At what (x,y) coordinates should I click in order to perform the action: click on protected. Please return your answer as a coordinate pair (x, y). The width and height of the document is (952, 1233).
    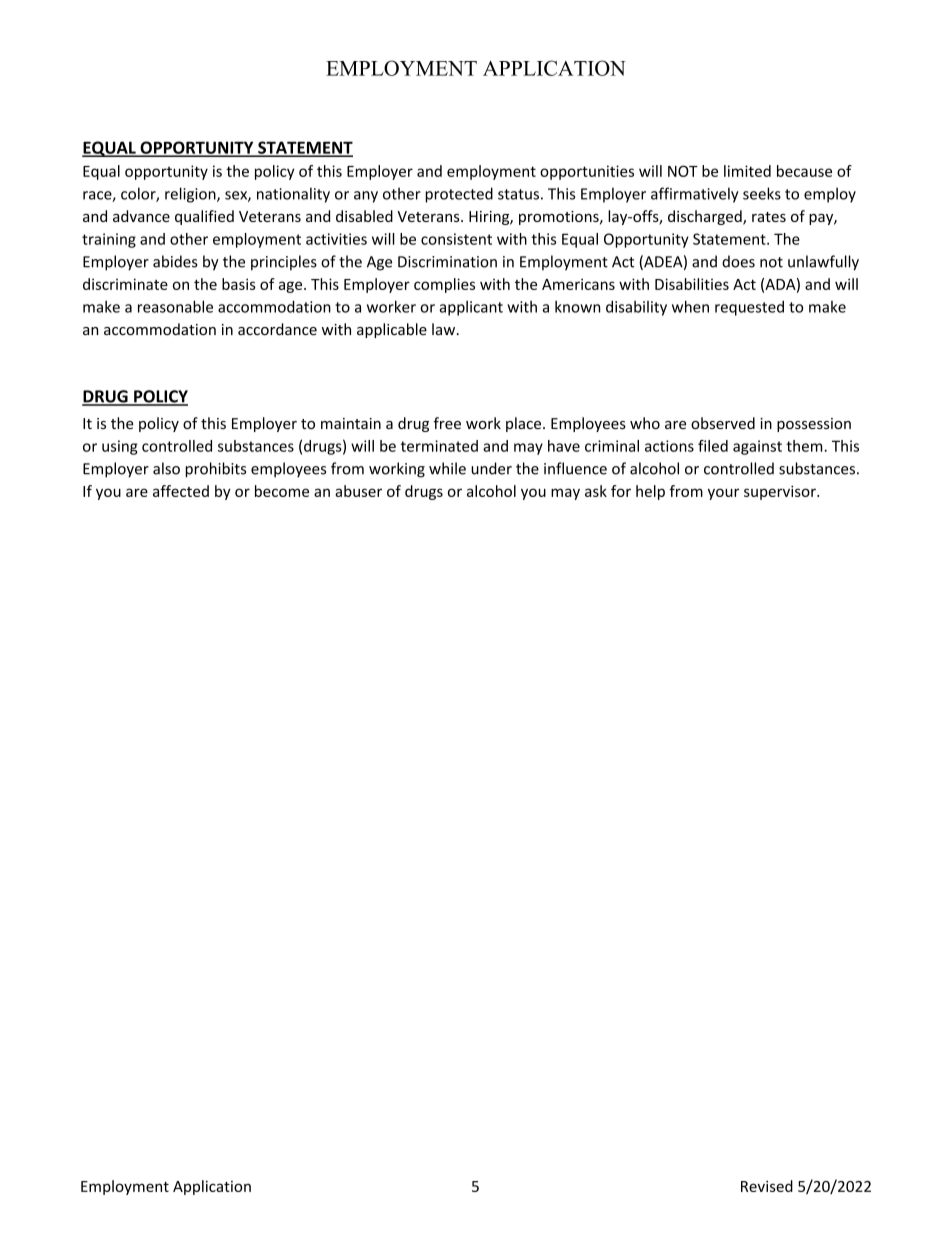
    Looking at the image, I should click on (459, 195).
